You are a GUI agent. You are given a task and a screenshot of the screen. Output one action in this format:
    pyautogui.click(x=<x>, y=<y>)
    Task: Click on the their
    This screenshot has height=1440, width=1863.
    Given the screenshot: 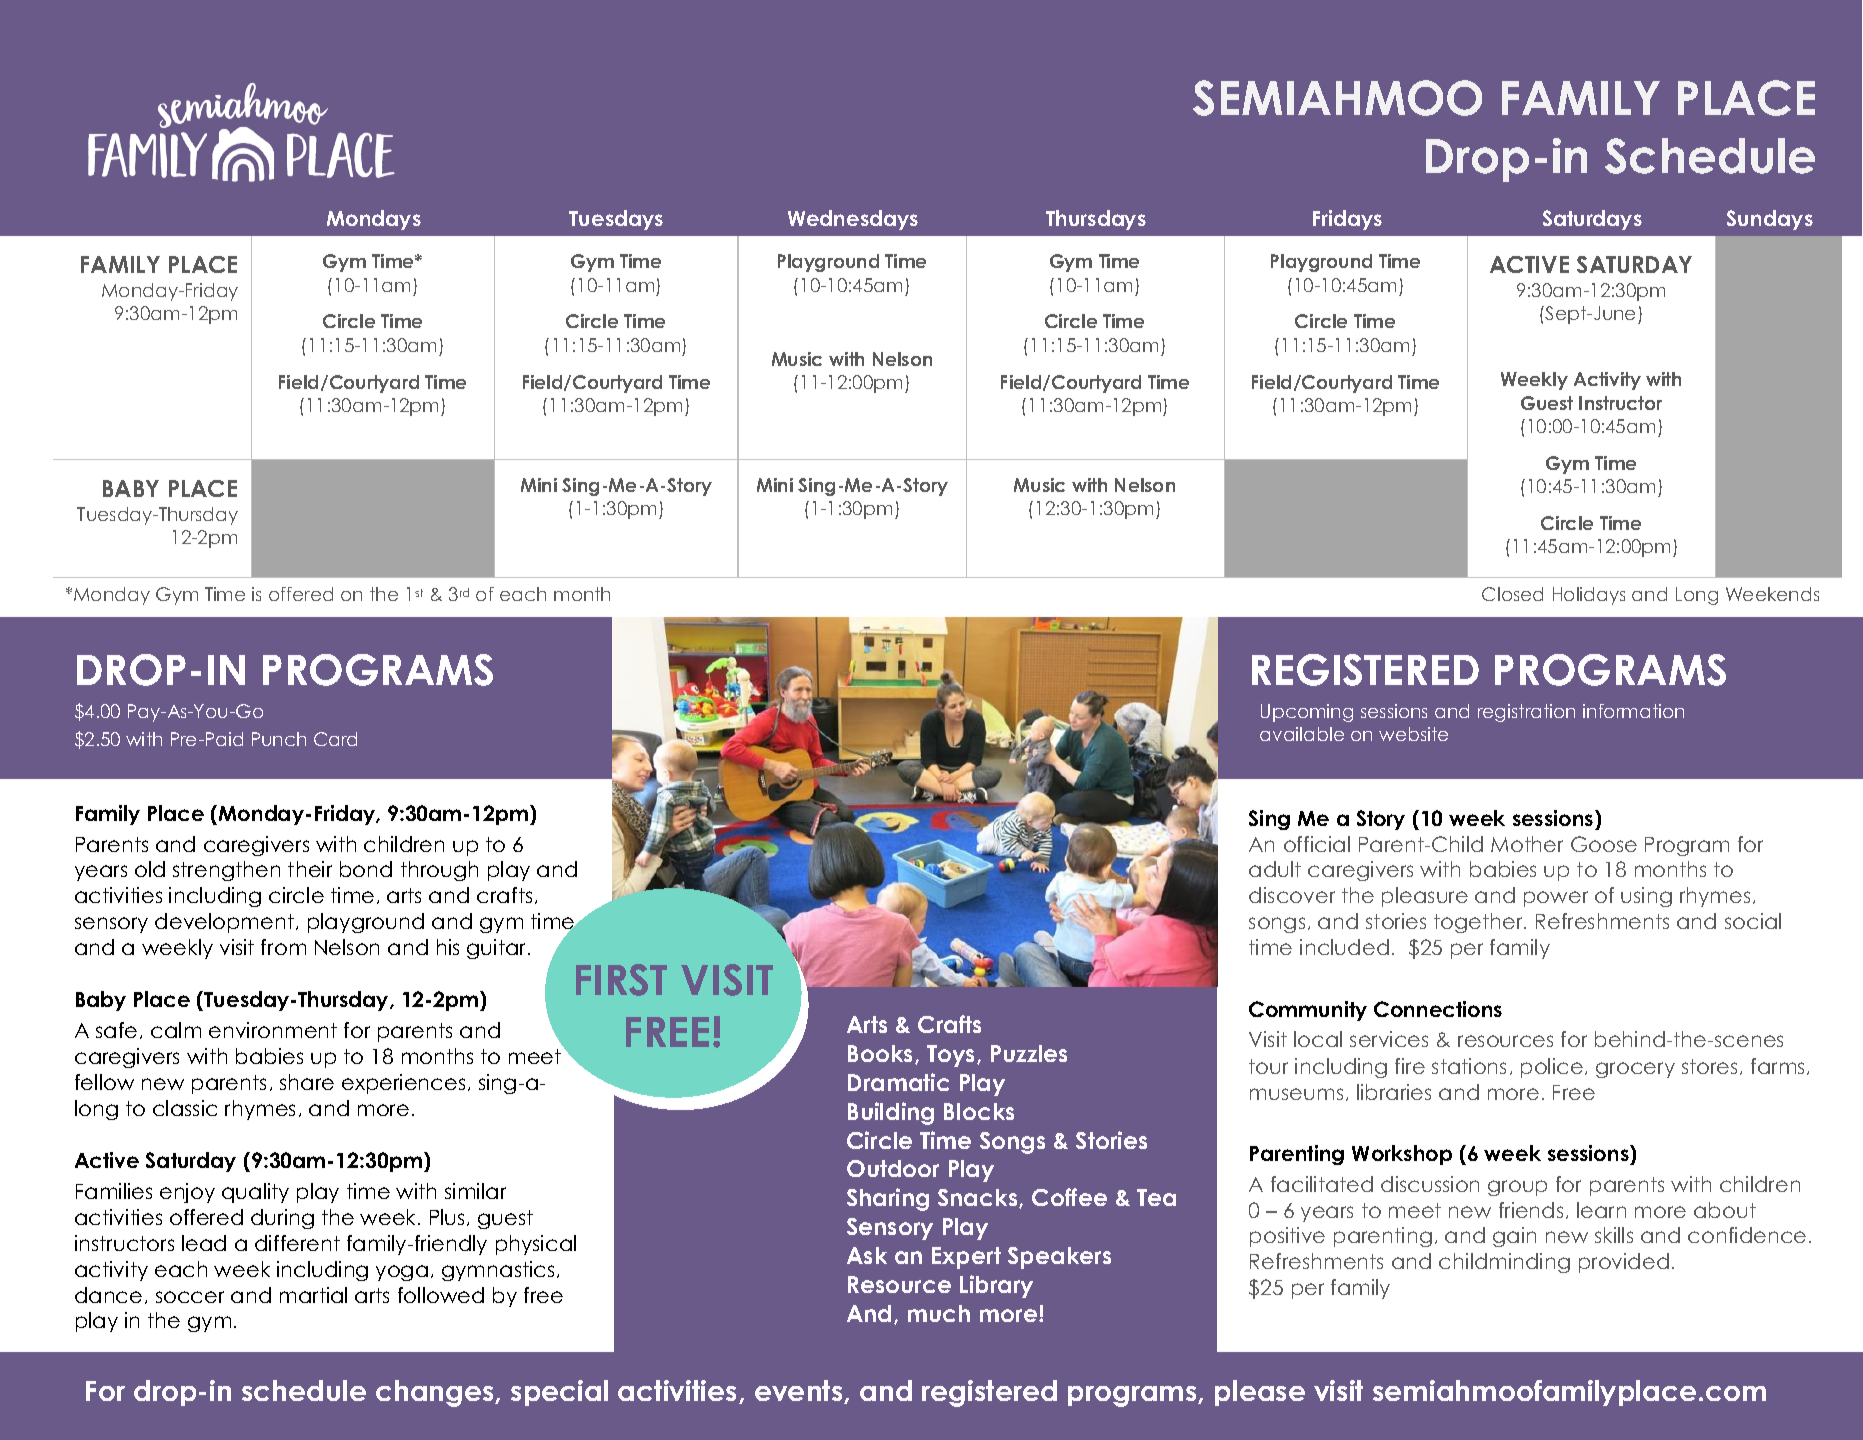 What is the action you would take?
    pyautogui.click(x=310, y=869)
